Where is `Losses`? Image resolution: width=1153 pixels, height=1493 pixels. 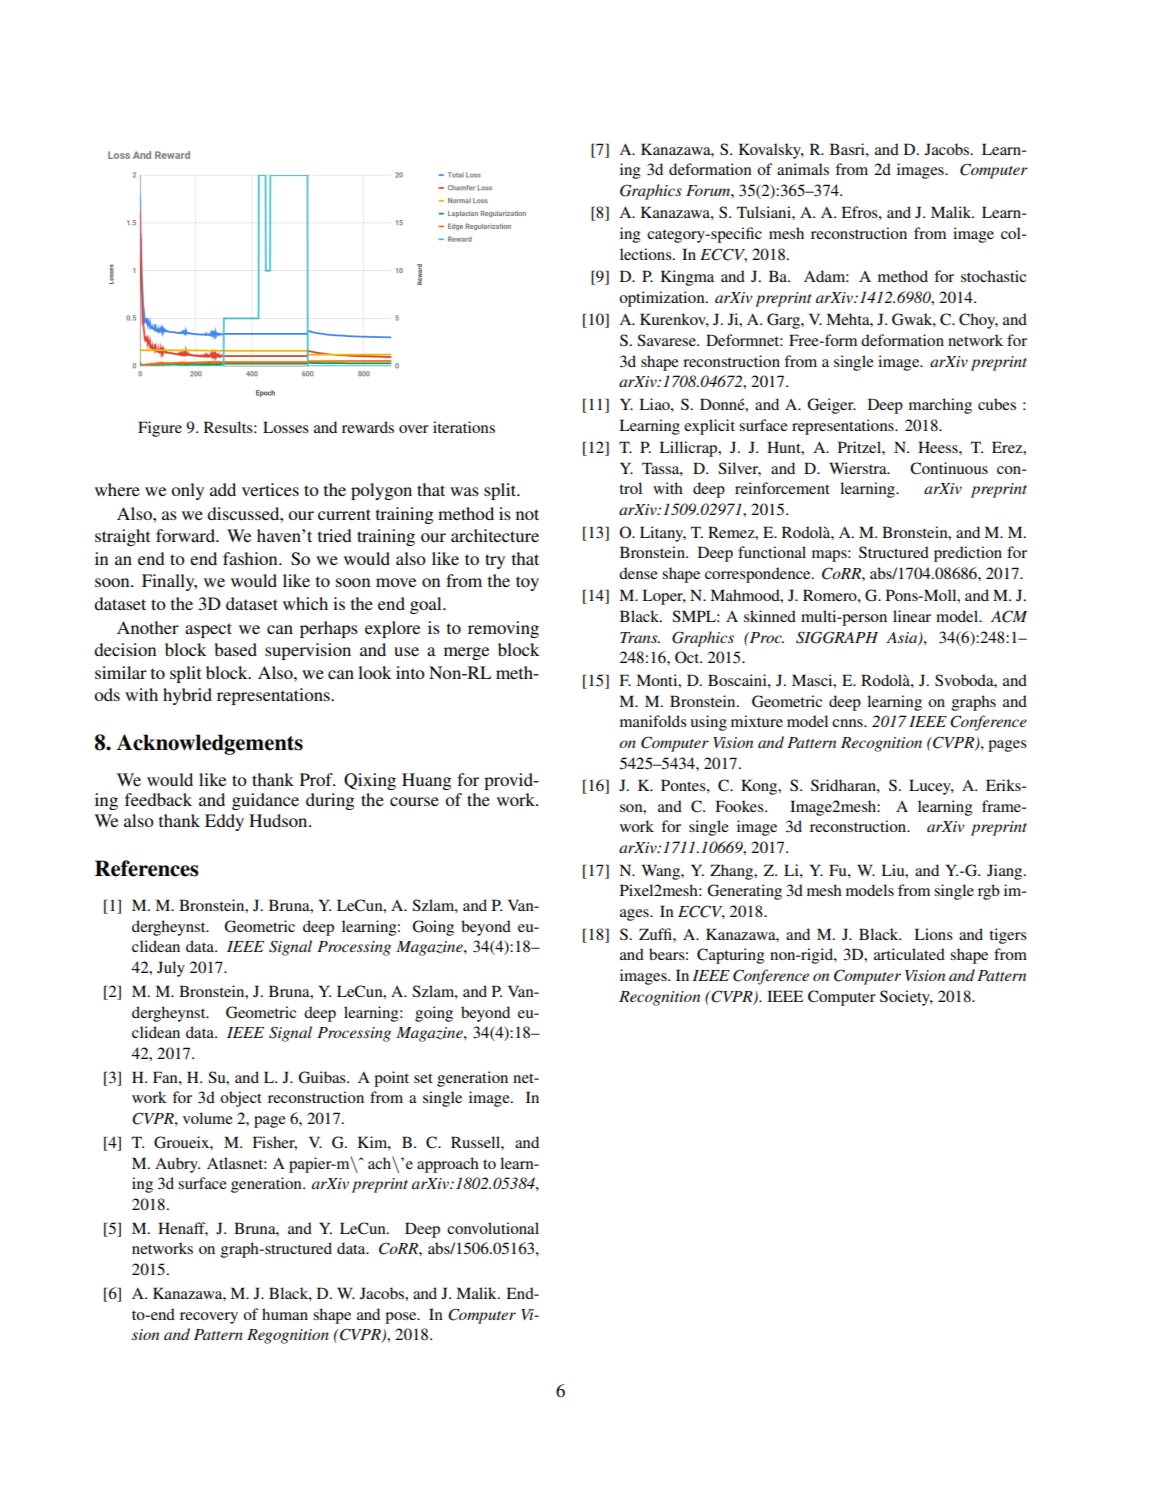 Losses is located at coordinates (286, 427).
